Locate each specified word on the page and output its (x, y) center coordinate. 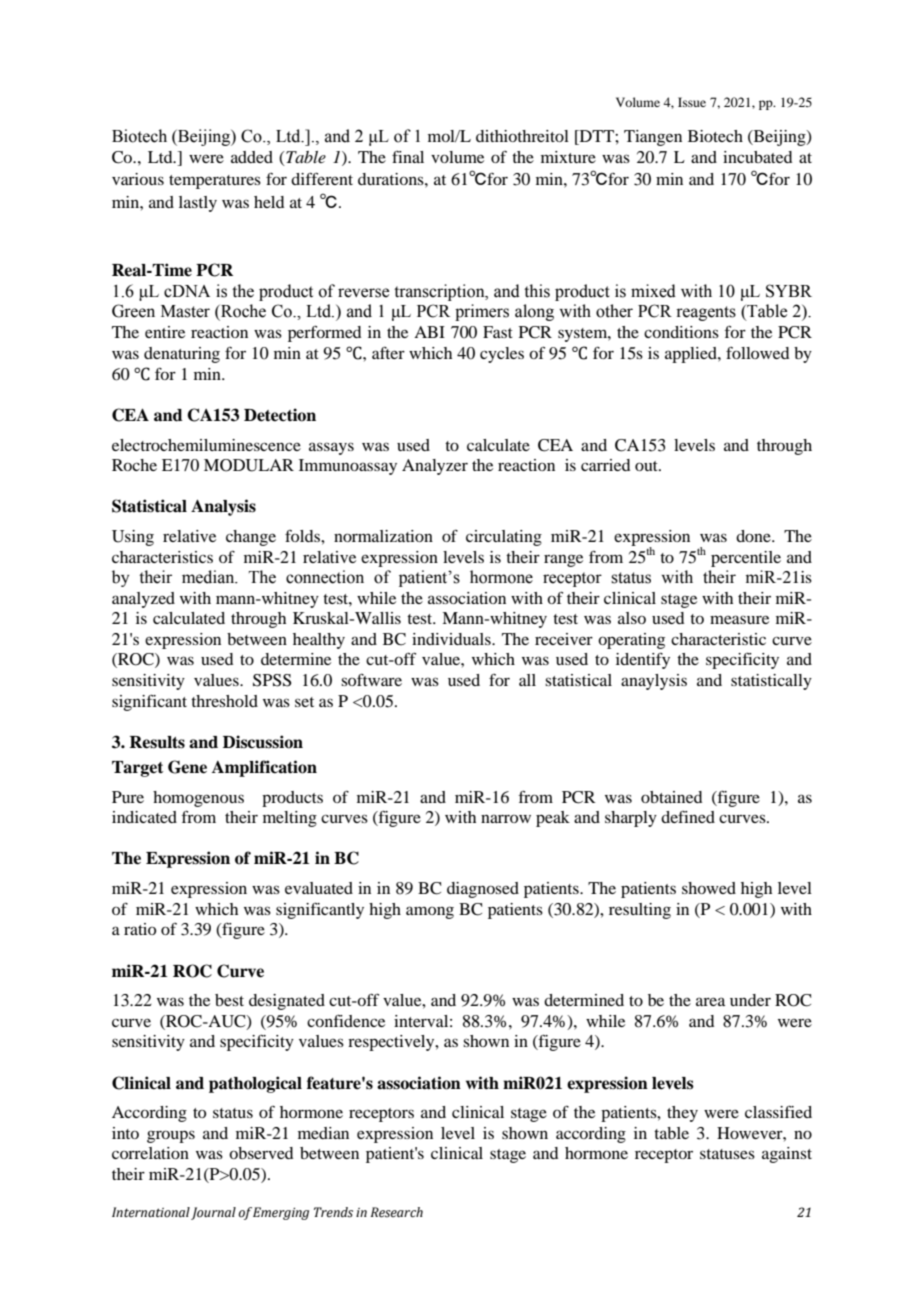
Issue (692, 102)
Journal (213, 1213)
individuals (452, 639)
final (408, 157)
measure (739, 619)
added (252, 157)
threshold (224, 701)
